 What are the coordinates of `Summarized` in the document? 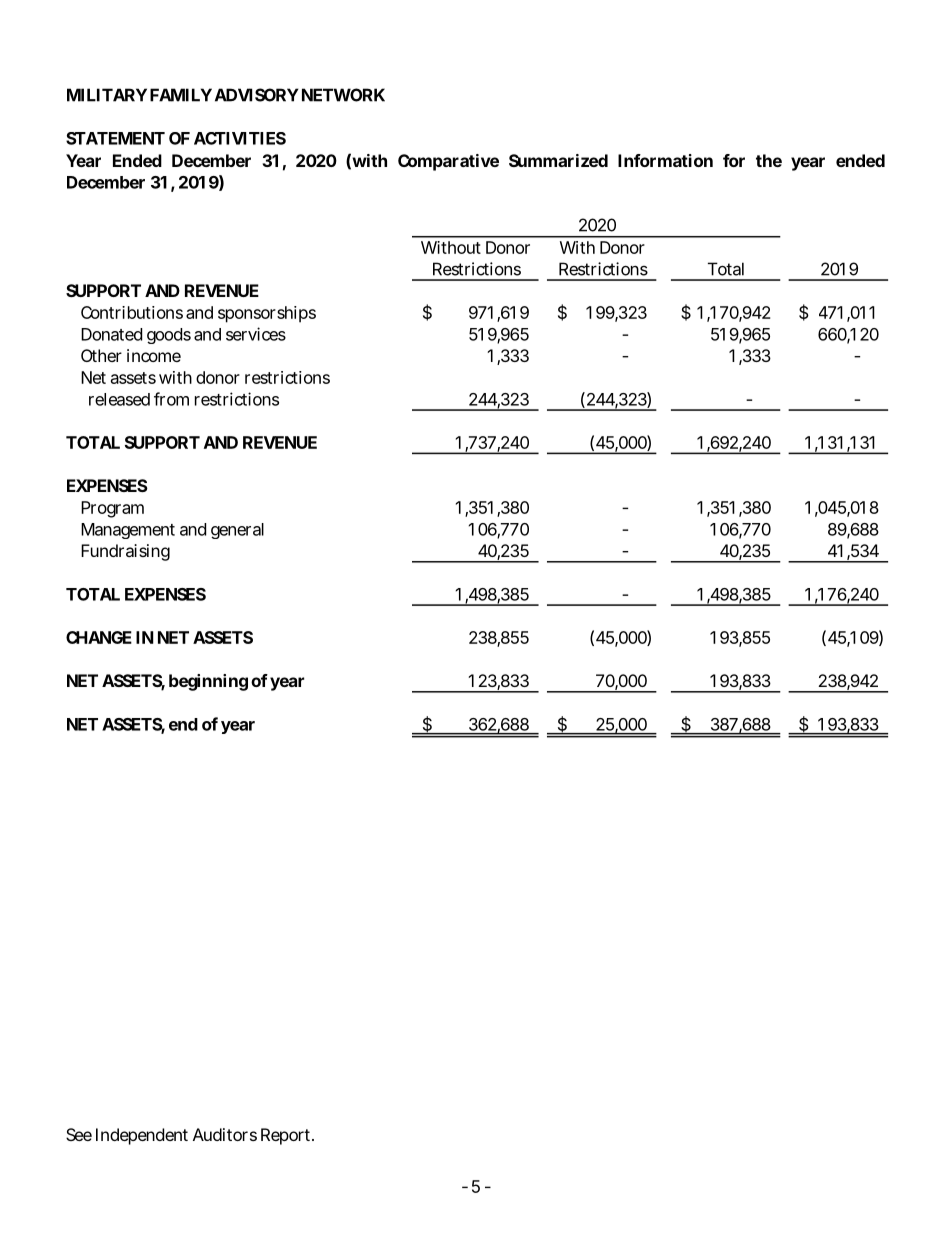 It's located at (558, 160).
